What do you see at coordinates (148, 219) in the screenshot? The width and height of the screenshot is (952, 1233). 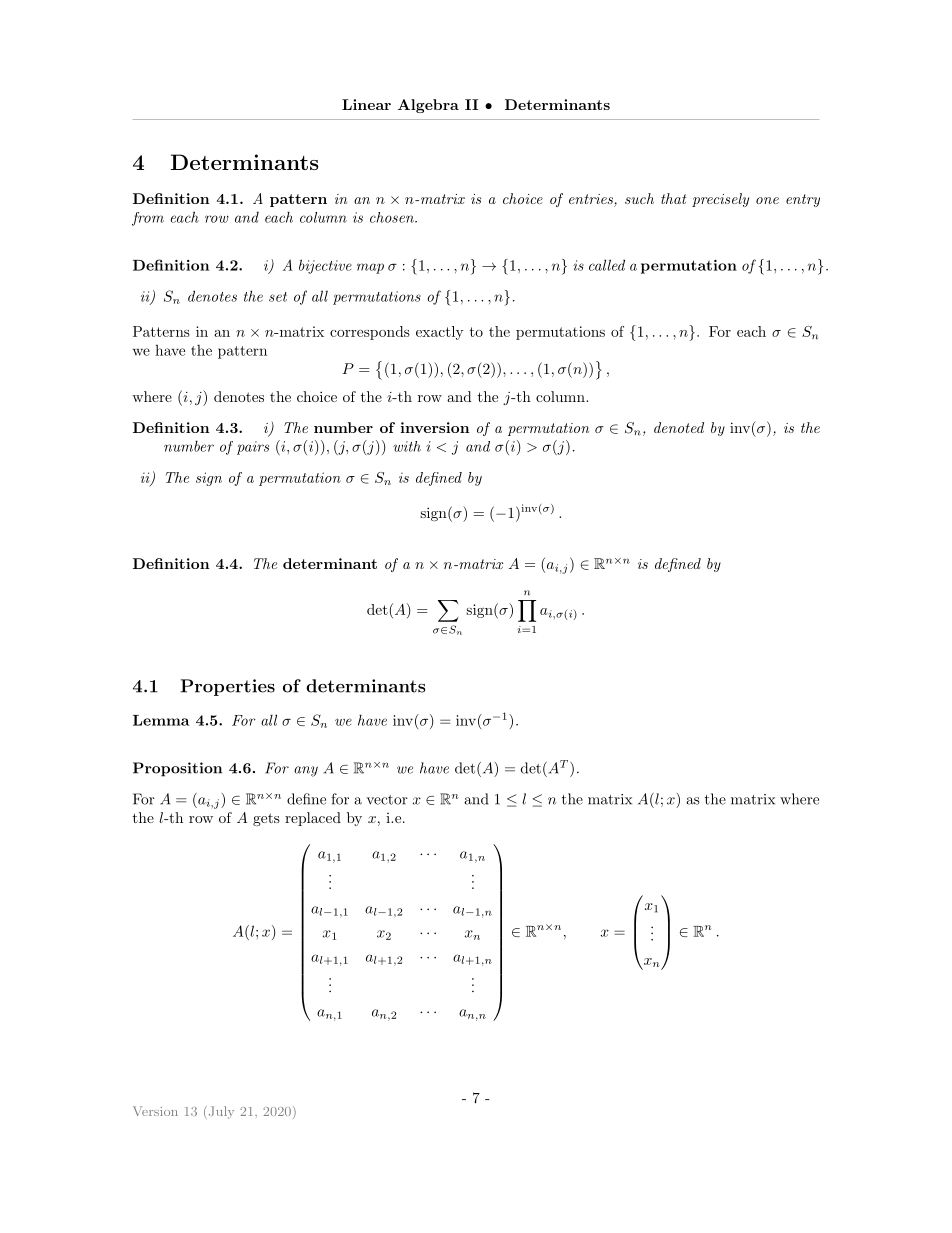 I see `from` at bounding box center [148, 219].
